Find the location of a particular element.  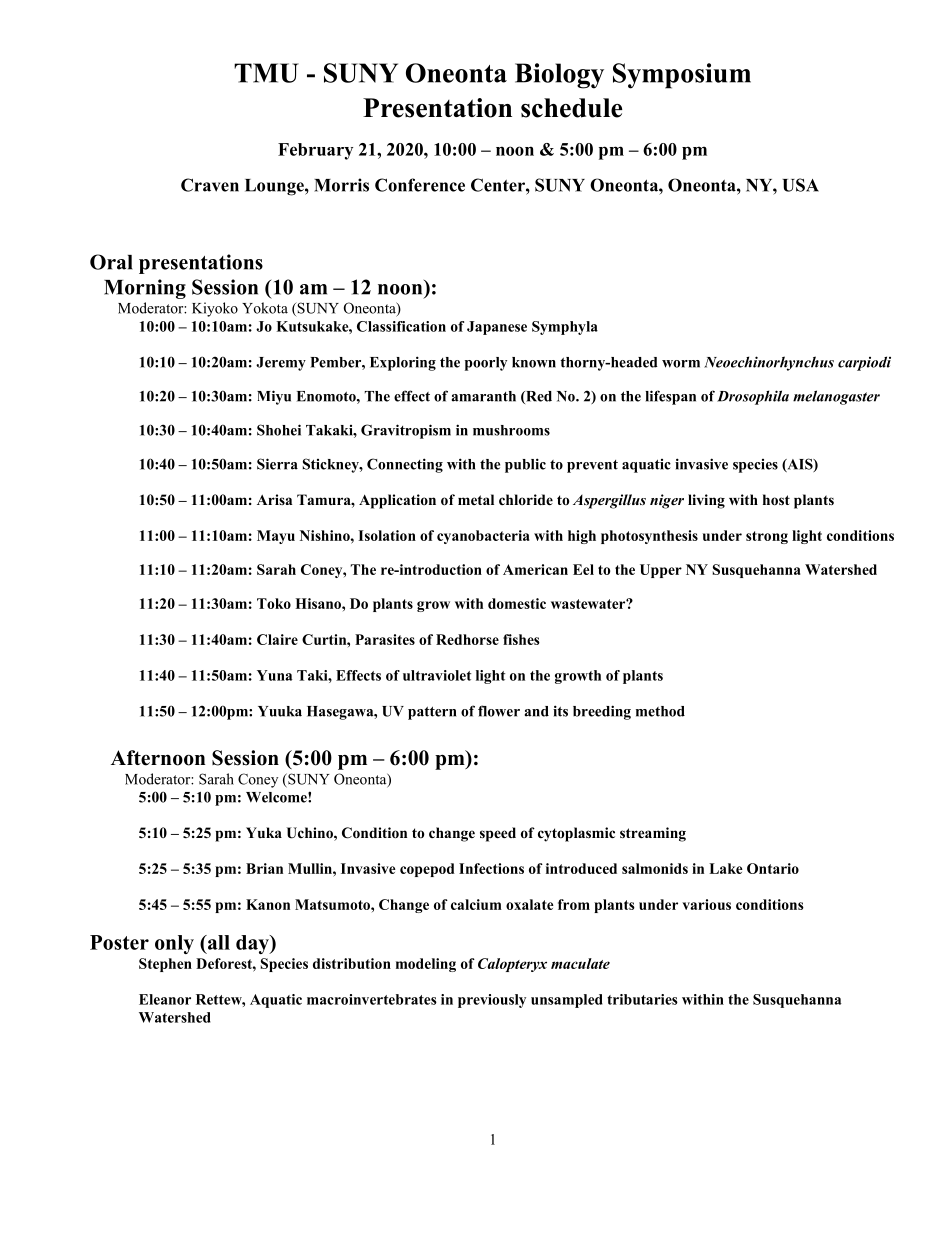

Symposium is located at coordinates (682, 76).
